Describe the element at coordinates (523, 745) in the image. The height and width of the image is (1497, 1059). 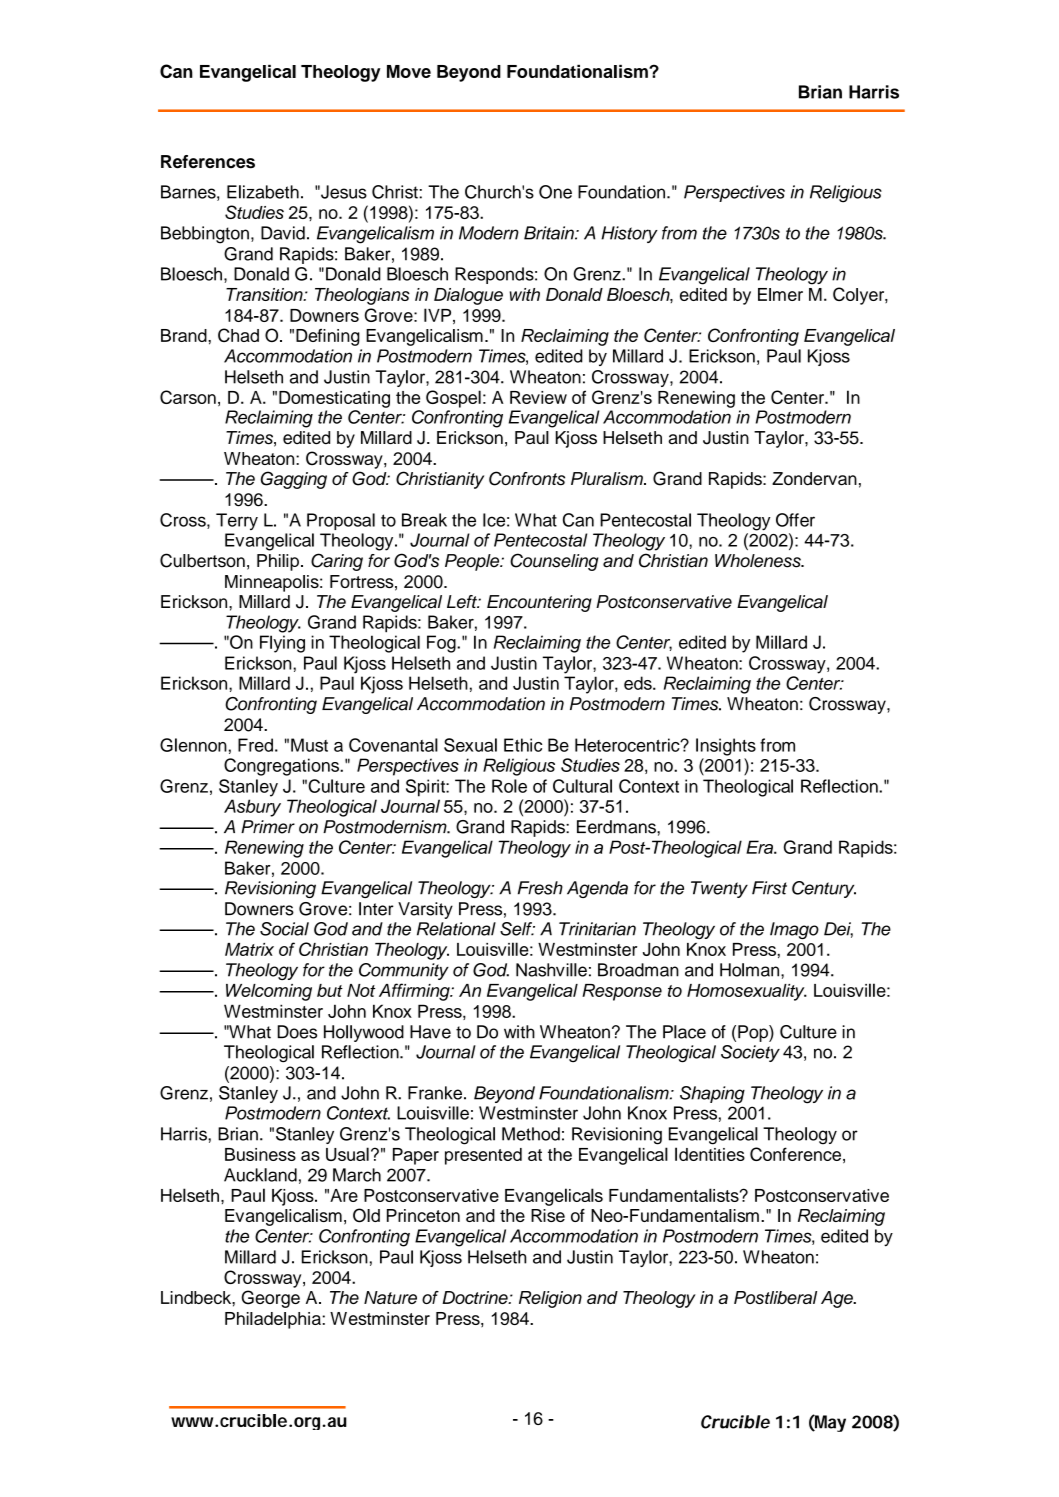
I see `Ethic` at that location.
